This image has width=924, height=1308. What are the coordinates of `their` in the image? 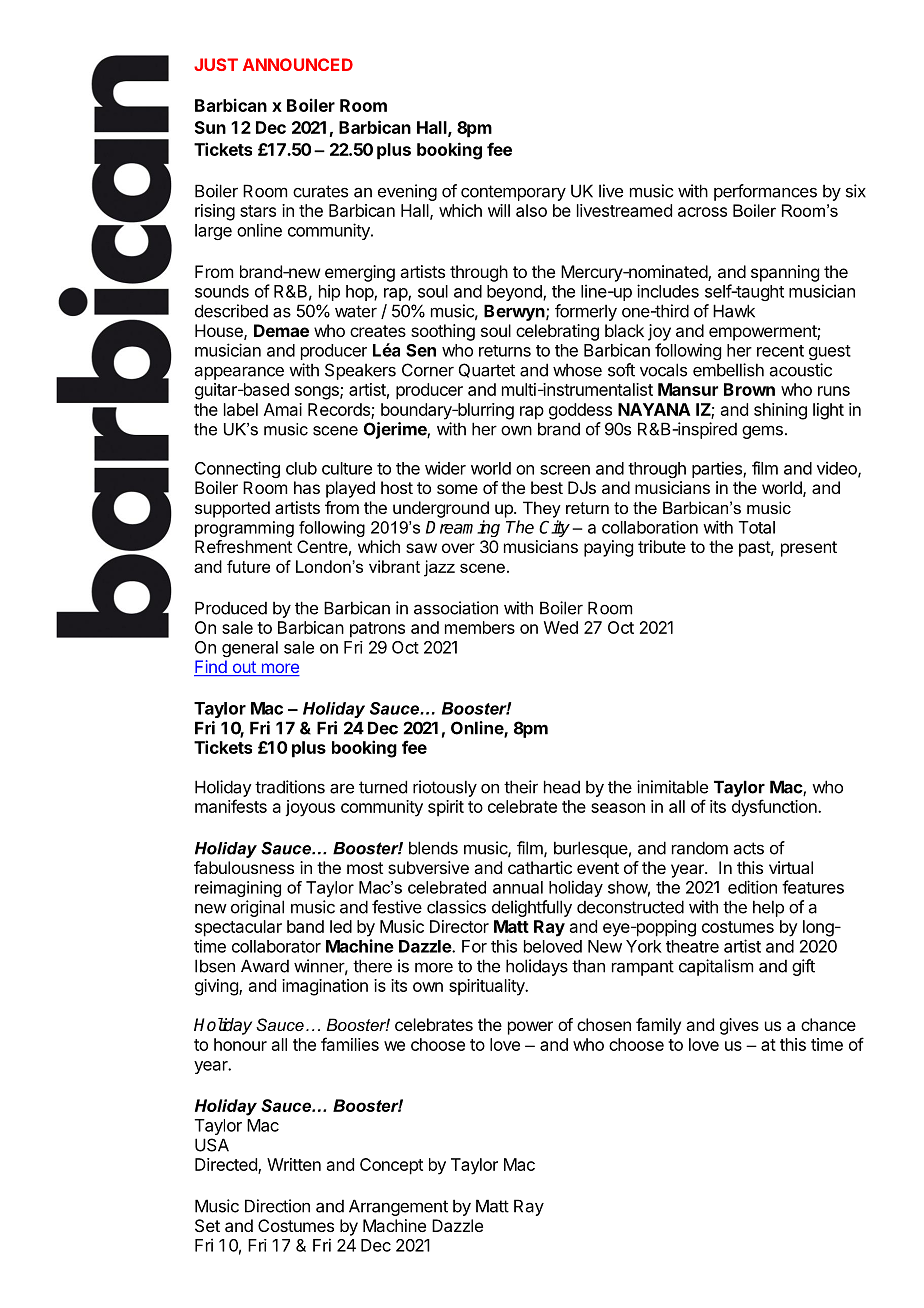 It's located at (521, 787).
